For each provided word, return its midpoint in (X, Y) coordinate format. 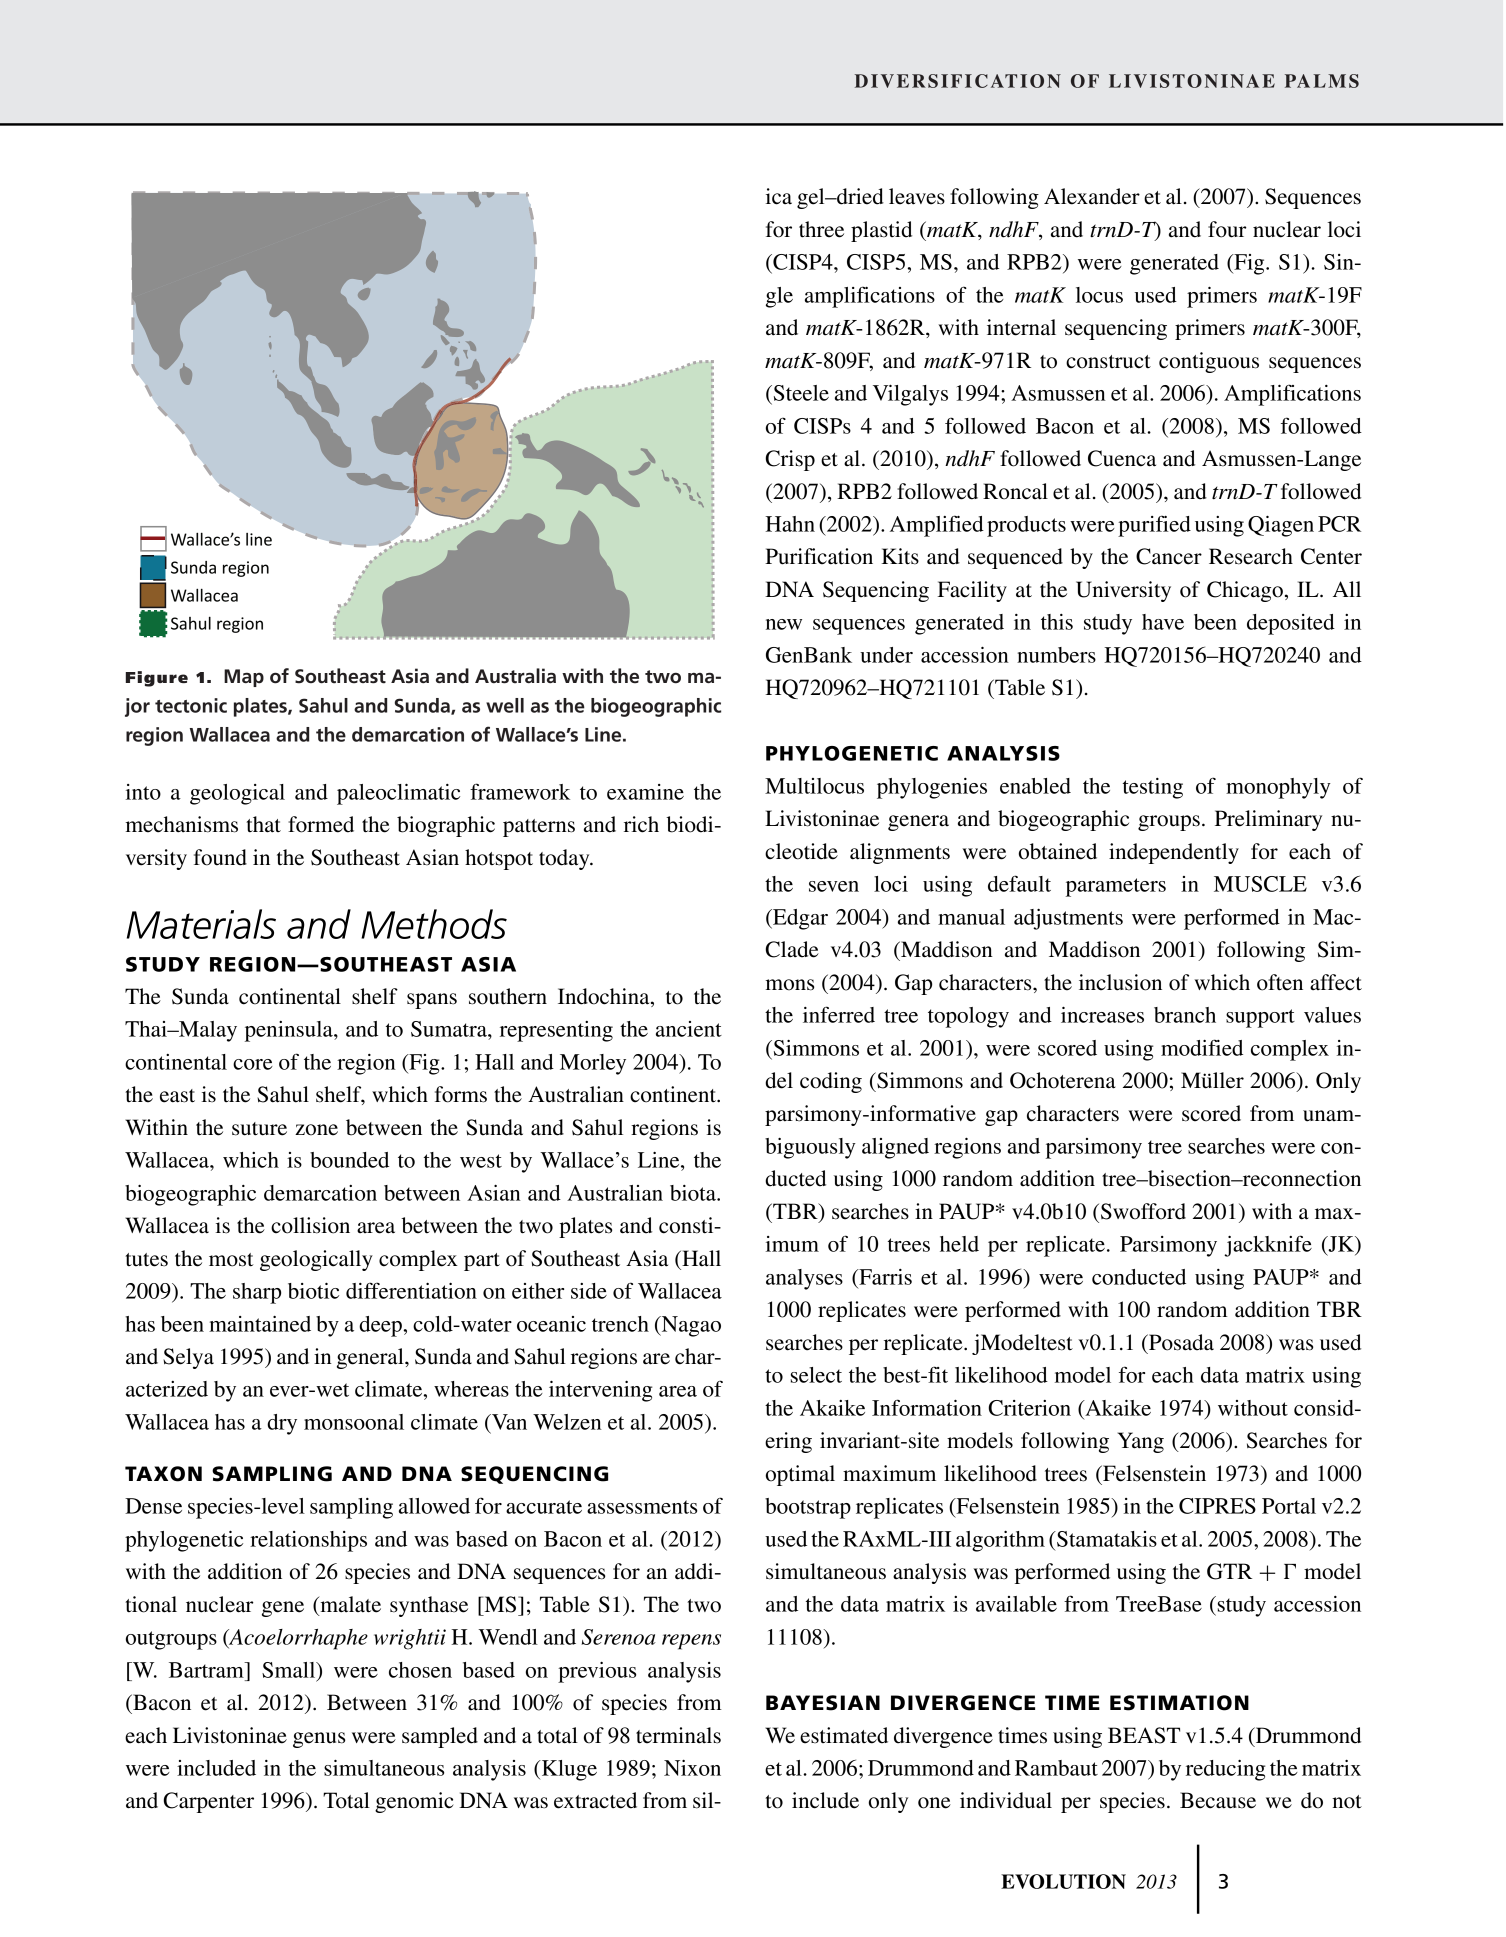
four (1227, 229)
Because (1218, 1800)
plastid (881, 231)
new (784, 624)
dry (282, 1424)
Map (244, 678)
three (821, 229)
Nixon (692, 1768)
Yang (1141, 1442)
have (1163, 622)
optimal (800, 1475)
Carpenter (208, 1802)
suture (259, 1129)
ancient (689, 1029)
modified (1202, 1047)
